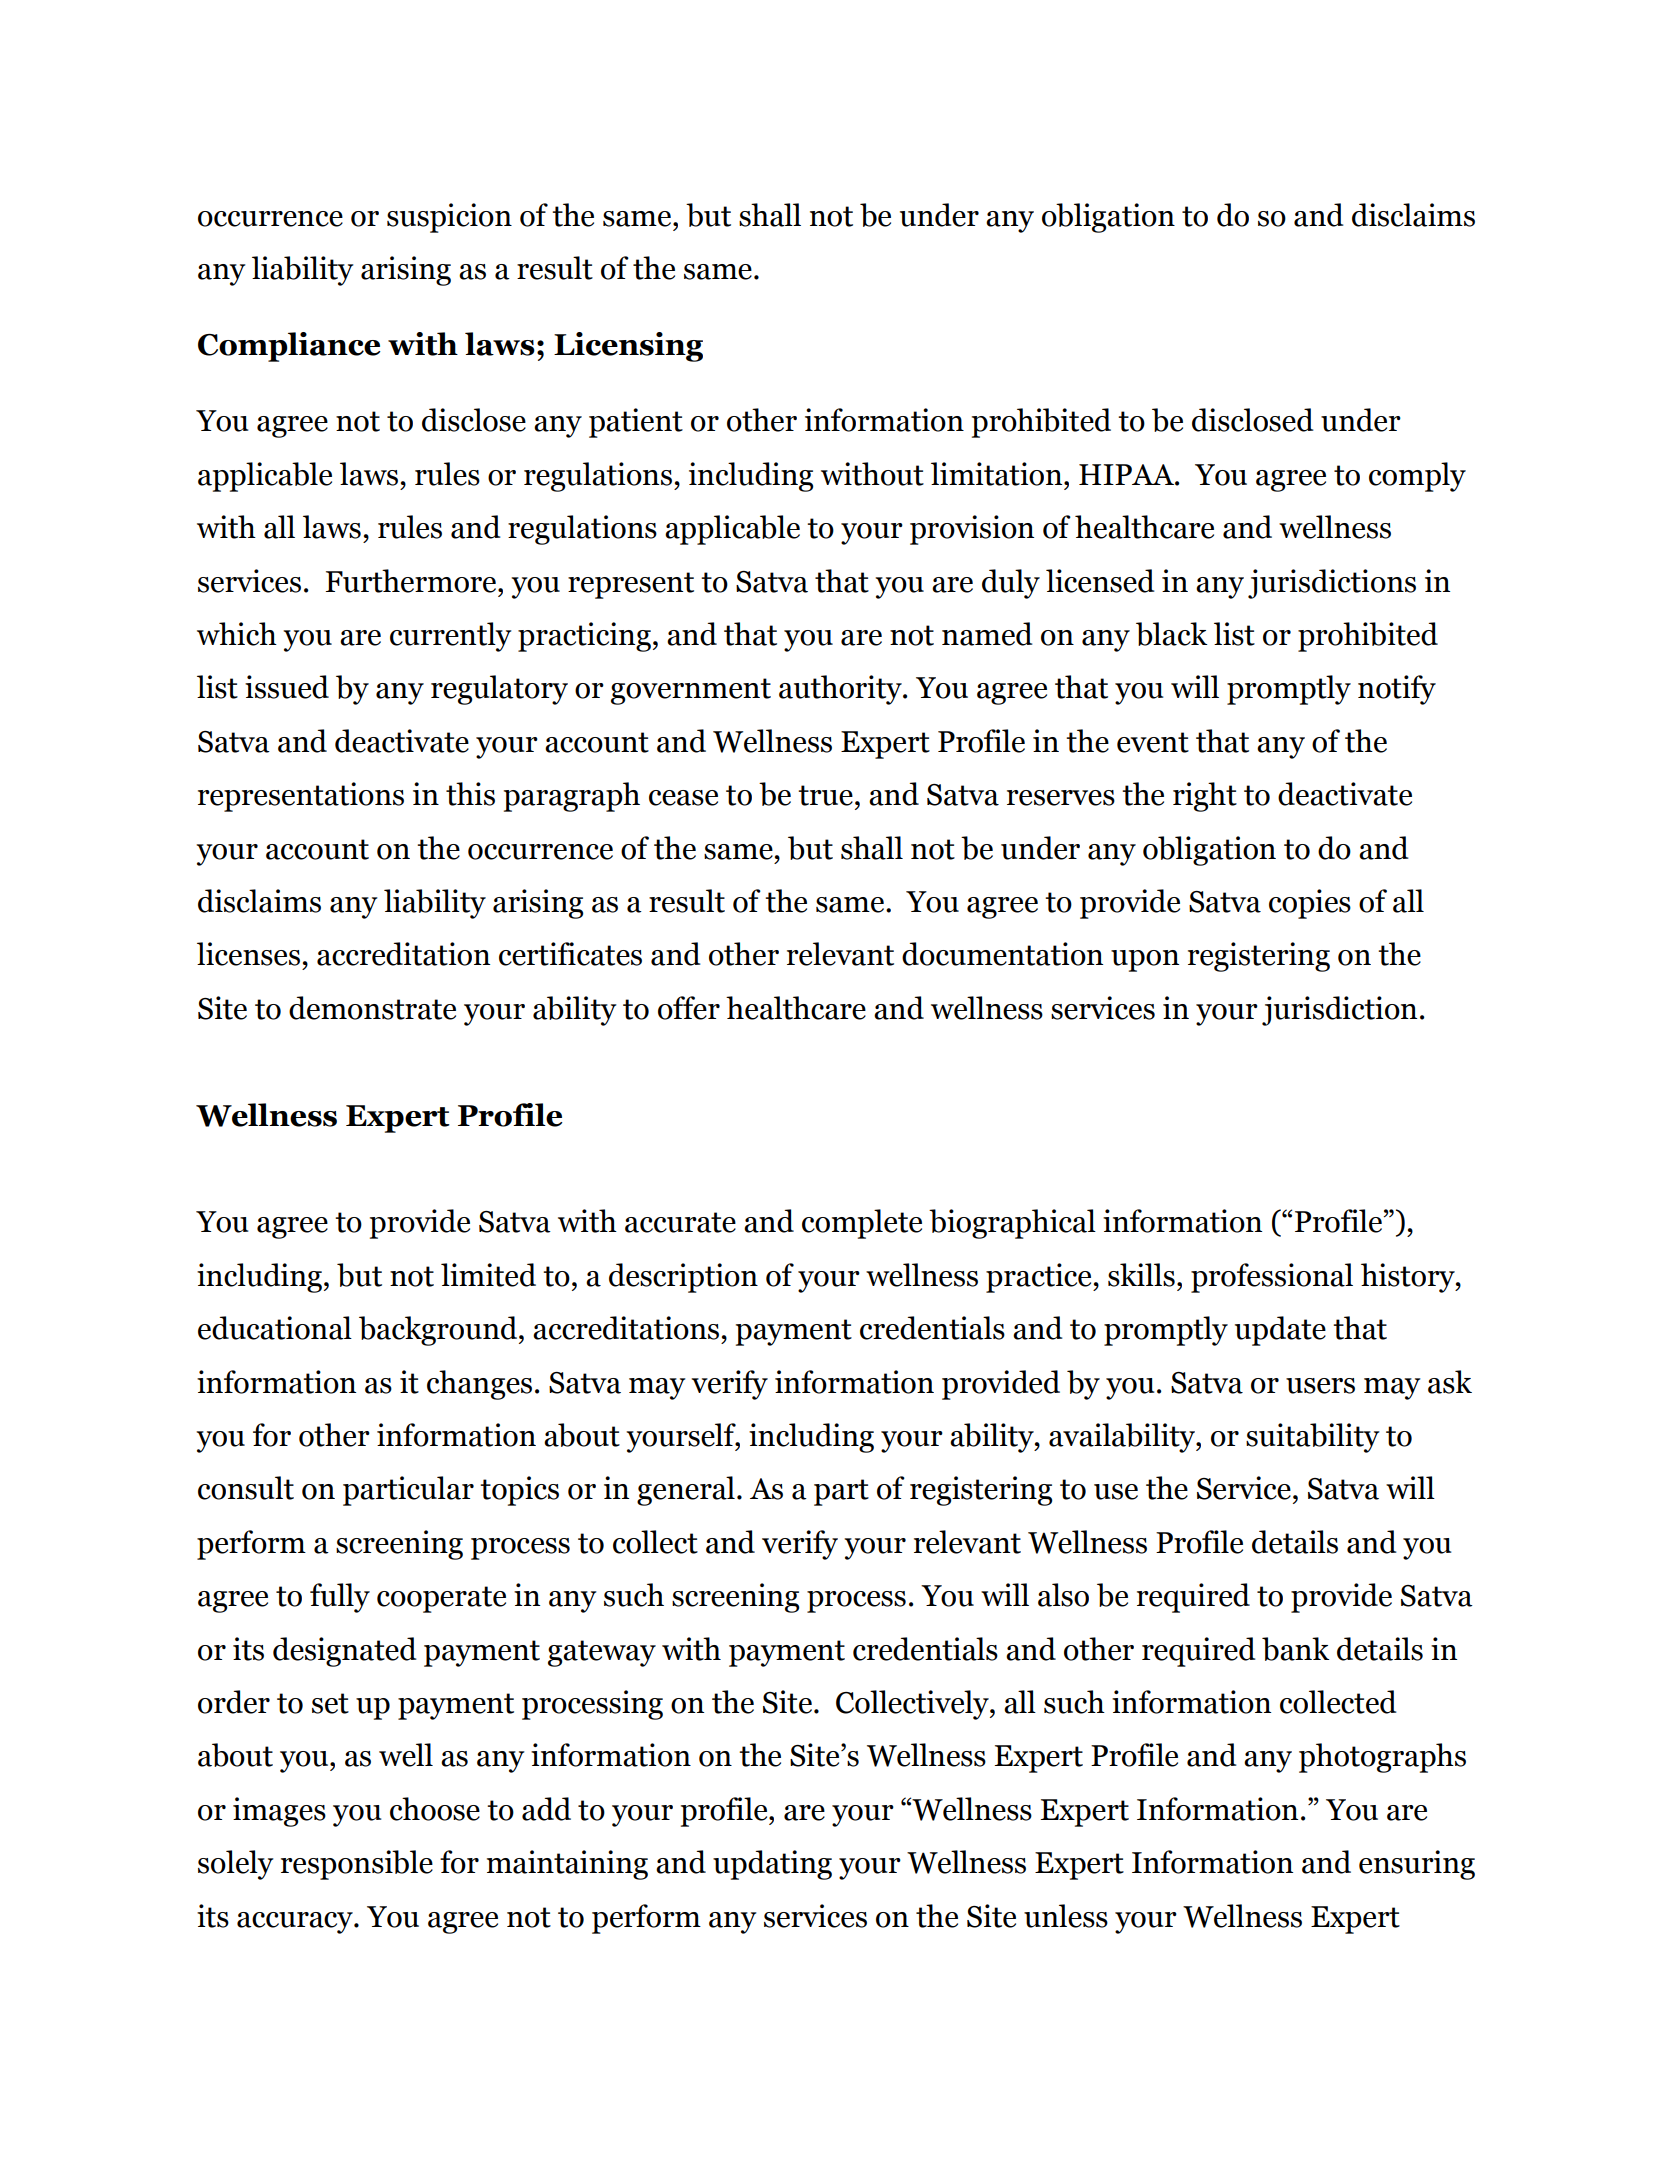 This document has height=2169, width=1676. Describe the element at coordinates (1145, 961) in the document. I see `upon` at that location.
